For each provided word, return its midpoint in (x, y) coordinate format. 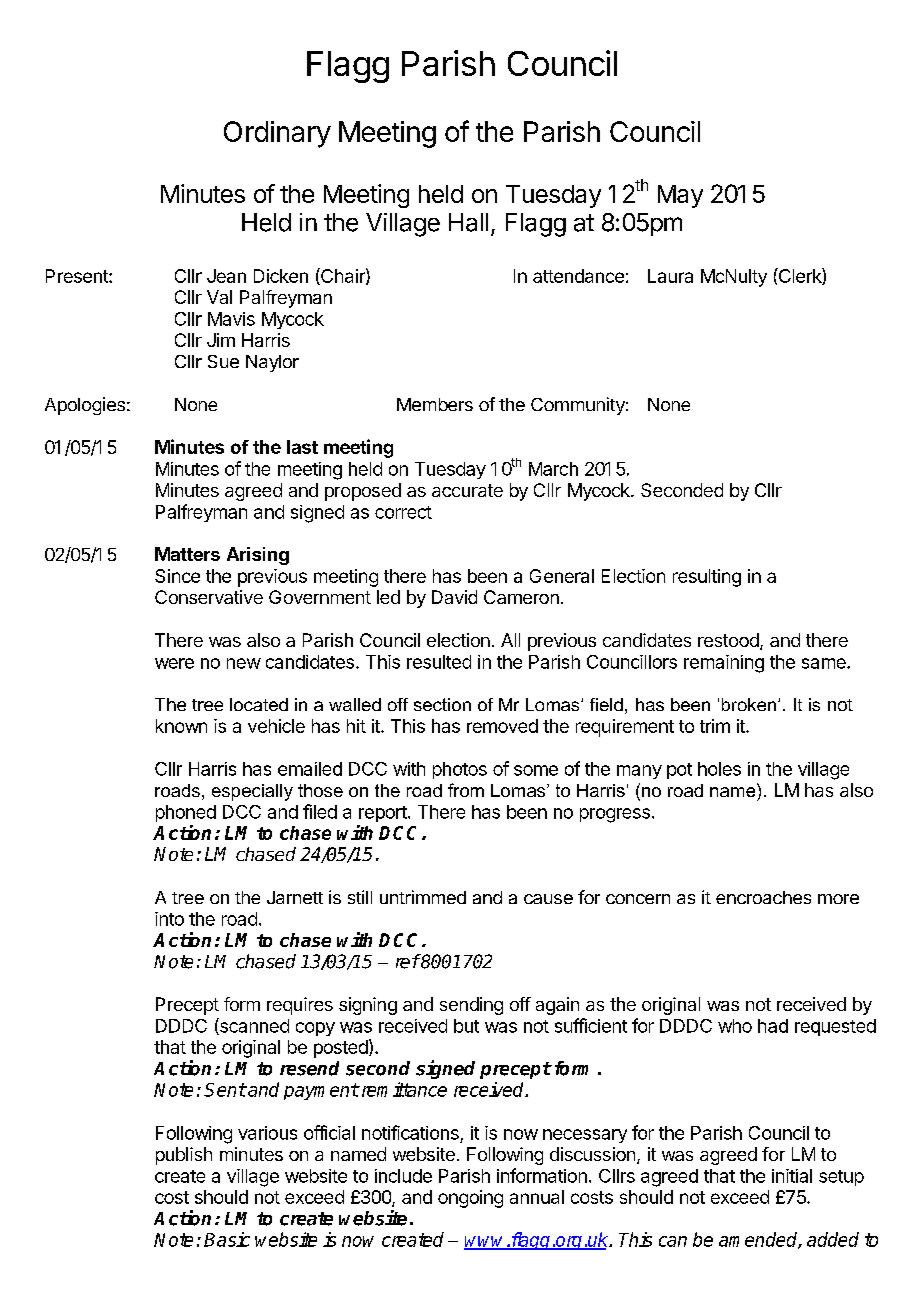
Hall (468, 222)
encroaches (763, 897)
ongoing (470, 1199)
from (466, 790)
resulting (707, 578)
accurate (467, 490)
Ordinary (277, 134)
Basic (227, 1239)
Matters (187, 554)
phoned (186, 813)
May (680, 196)
